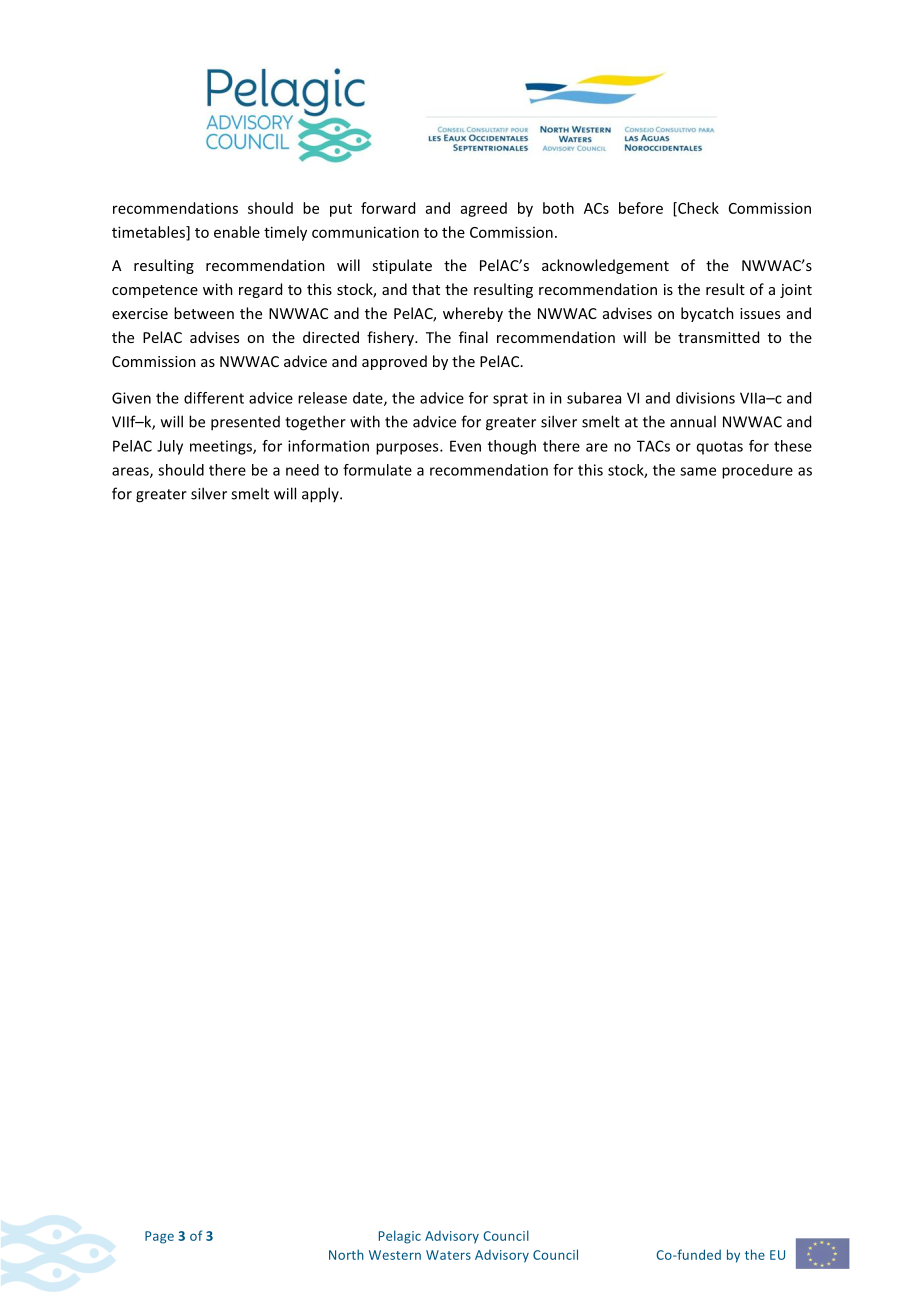 The width and height of the screenshot is (924, 1308). What do you see at coordinates (237, 232) in the screenshot?
I see `enable` at bounding box center [237, 232].
